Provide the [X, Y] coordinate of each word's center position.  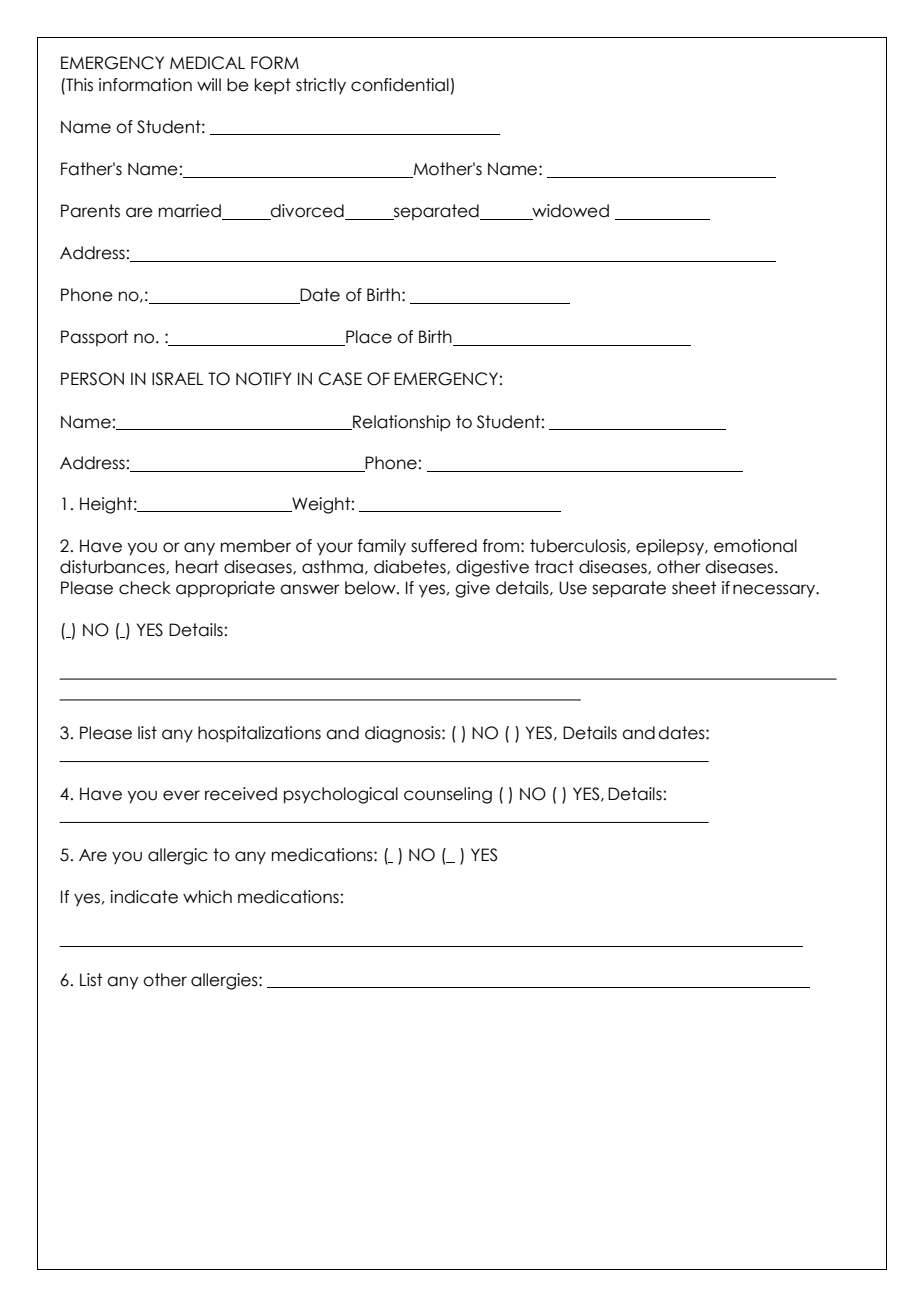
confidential [400, 85]
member [256, 546]
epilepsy [671, 547]
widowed [569, 212]
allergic [178, 856]
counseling [448, 795]
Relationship [401, 423]
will [209, 84]
